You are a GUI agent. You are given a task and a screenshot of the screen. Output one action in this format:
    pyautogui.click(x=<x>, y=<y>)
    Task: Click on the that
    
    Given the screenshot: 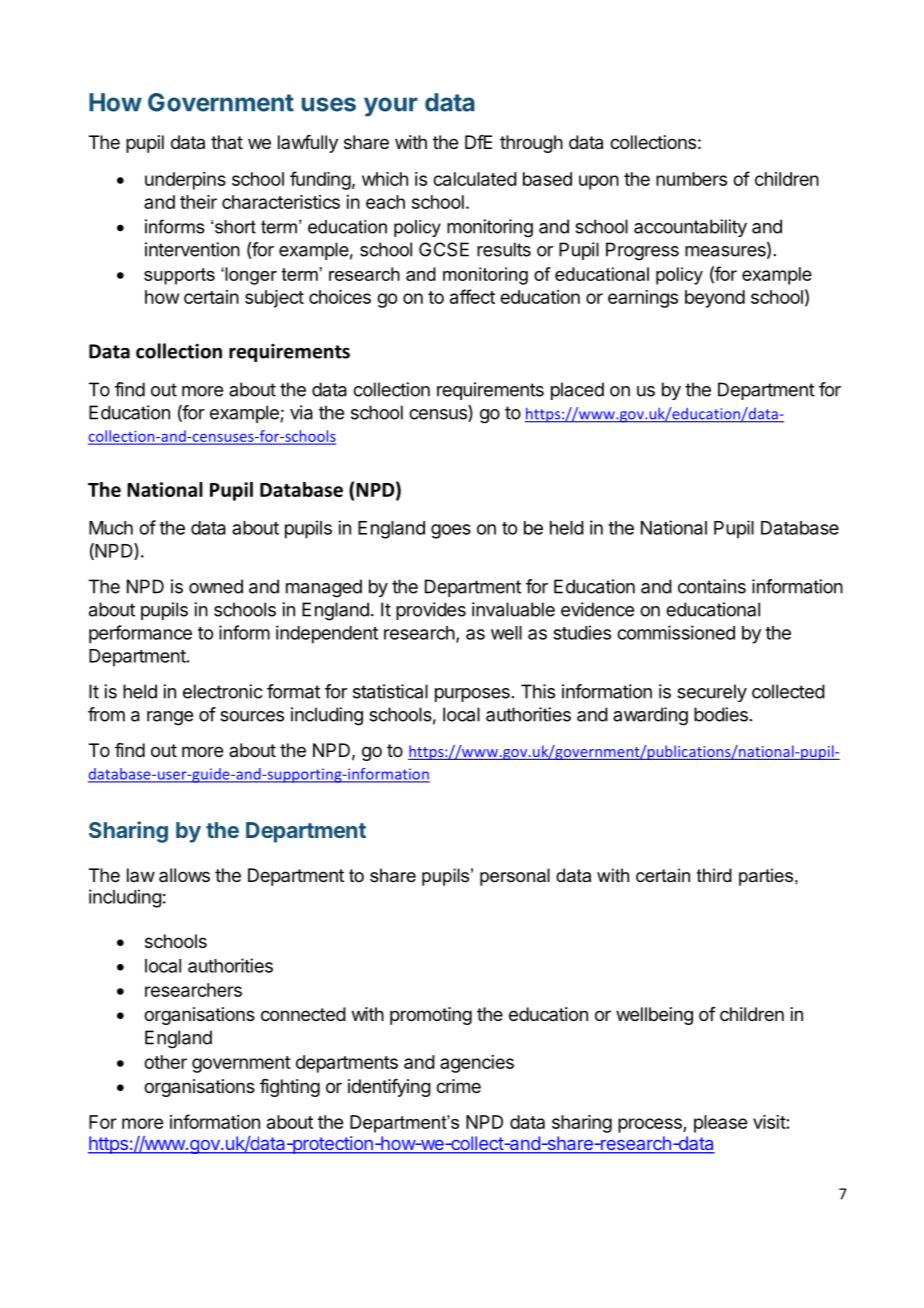 What is the action you would take?
    pyautogui.click(x=227, y=142)
